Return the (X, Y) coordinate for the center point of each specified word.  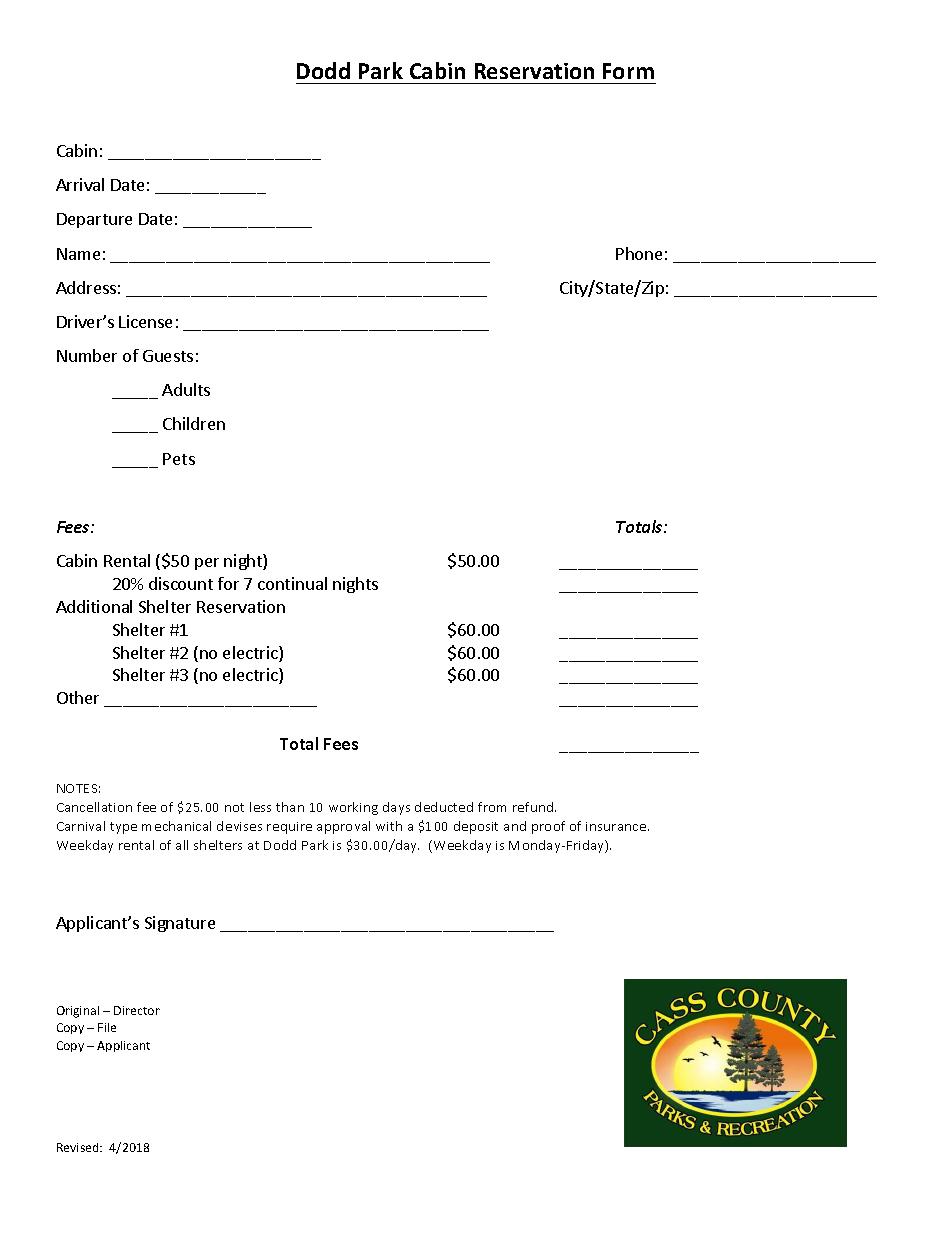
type (123, 828)
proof (548, 827)
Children (194, 423)
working (353, 808)
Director (137, 1010)
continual (292, 583)
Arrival (80, 184)
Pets (179, 459)
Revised (79, 1147)
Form (628, 71)
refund (534, 807)
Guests (168, 356)
